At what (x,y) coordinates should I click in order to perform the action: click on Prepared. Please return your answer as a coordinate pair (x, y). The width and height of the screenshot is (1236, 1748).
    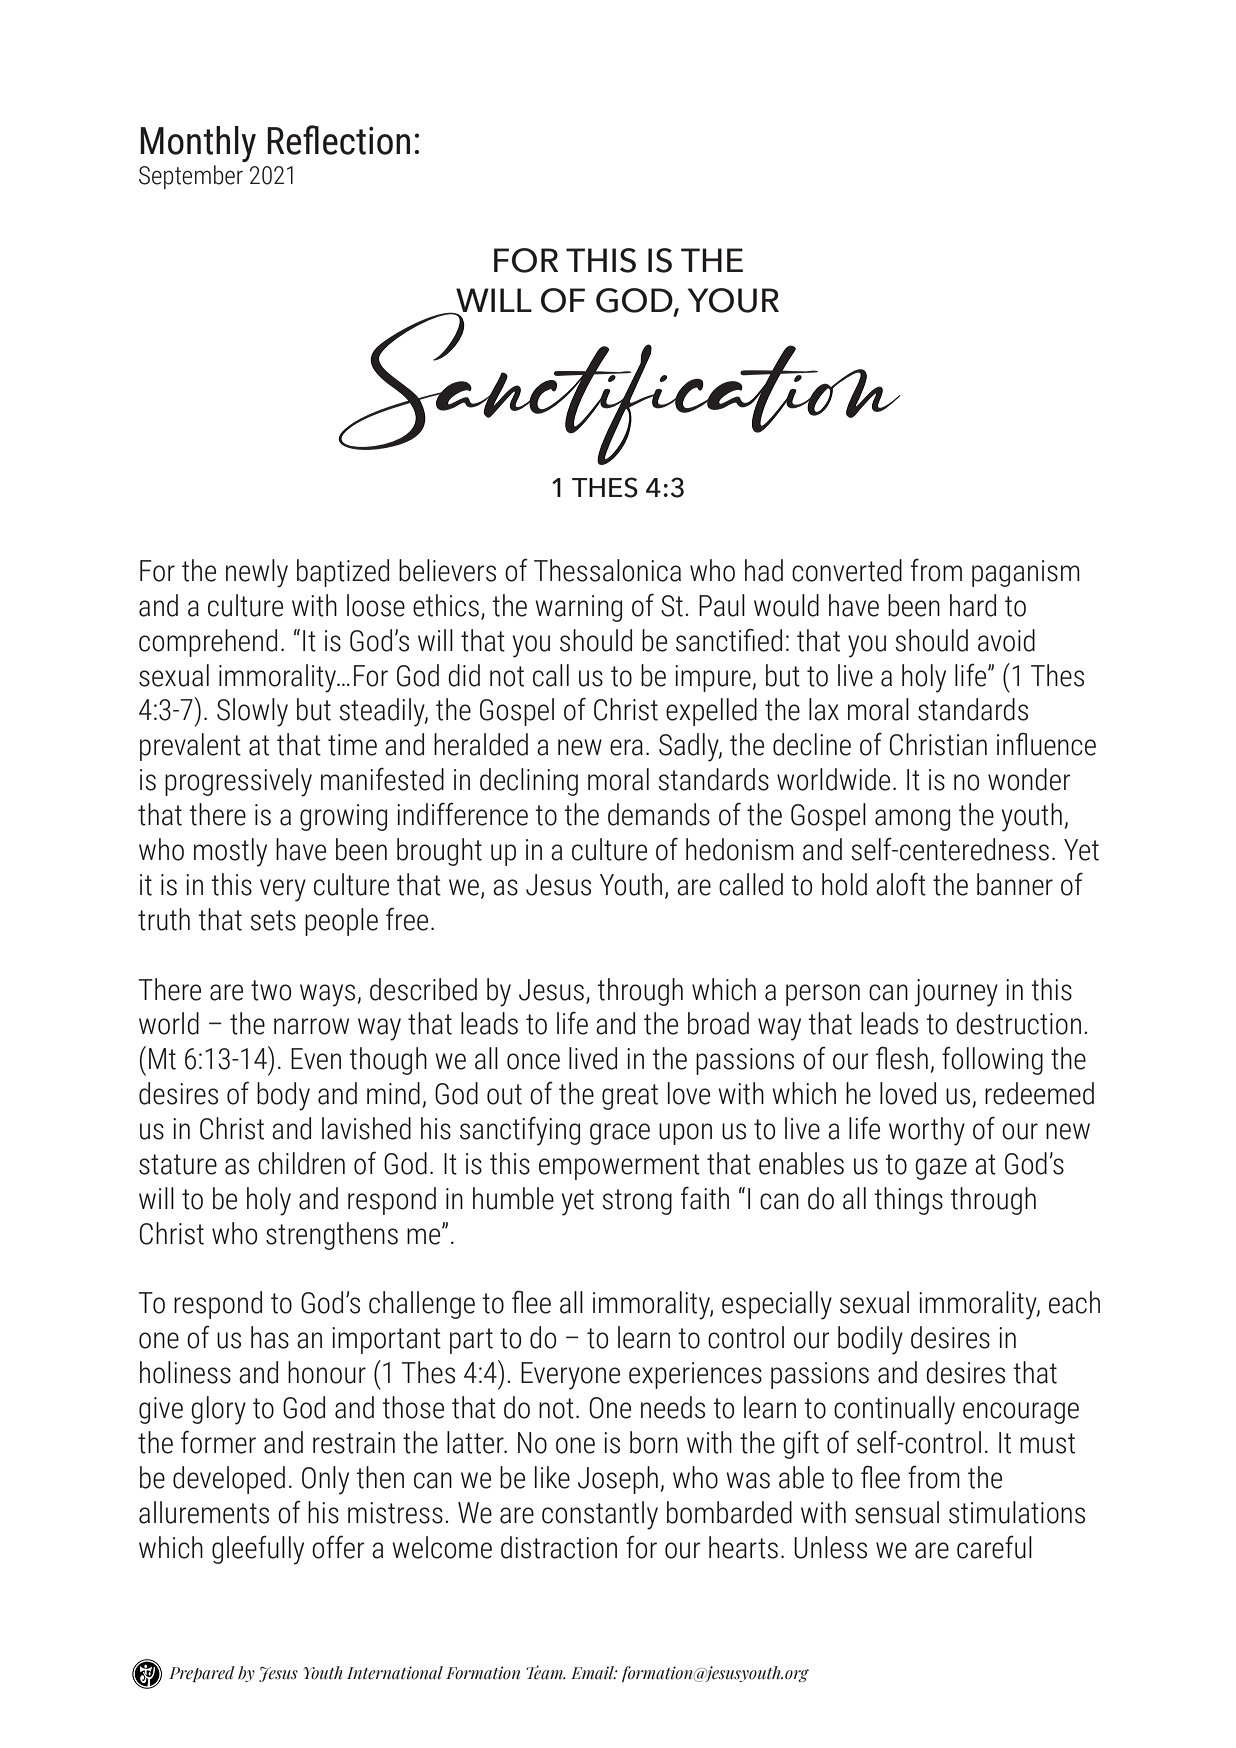
    Looking at the image, I should click on (202, 1674).
